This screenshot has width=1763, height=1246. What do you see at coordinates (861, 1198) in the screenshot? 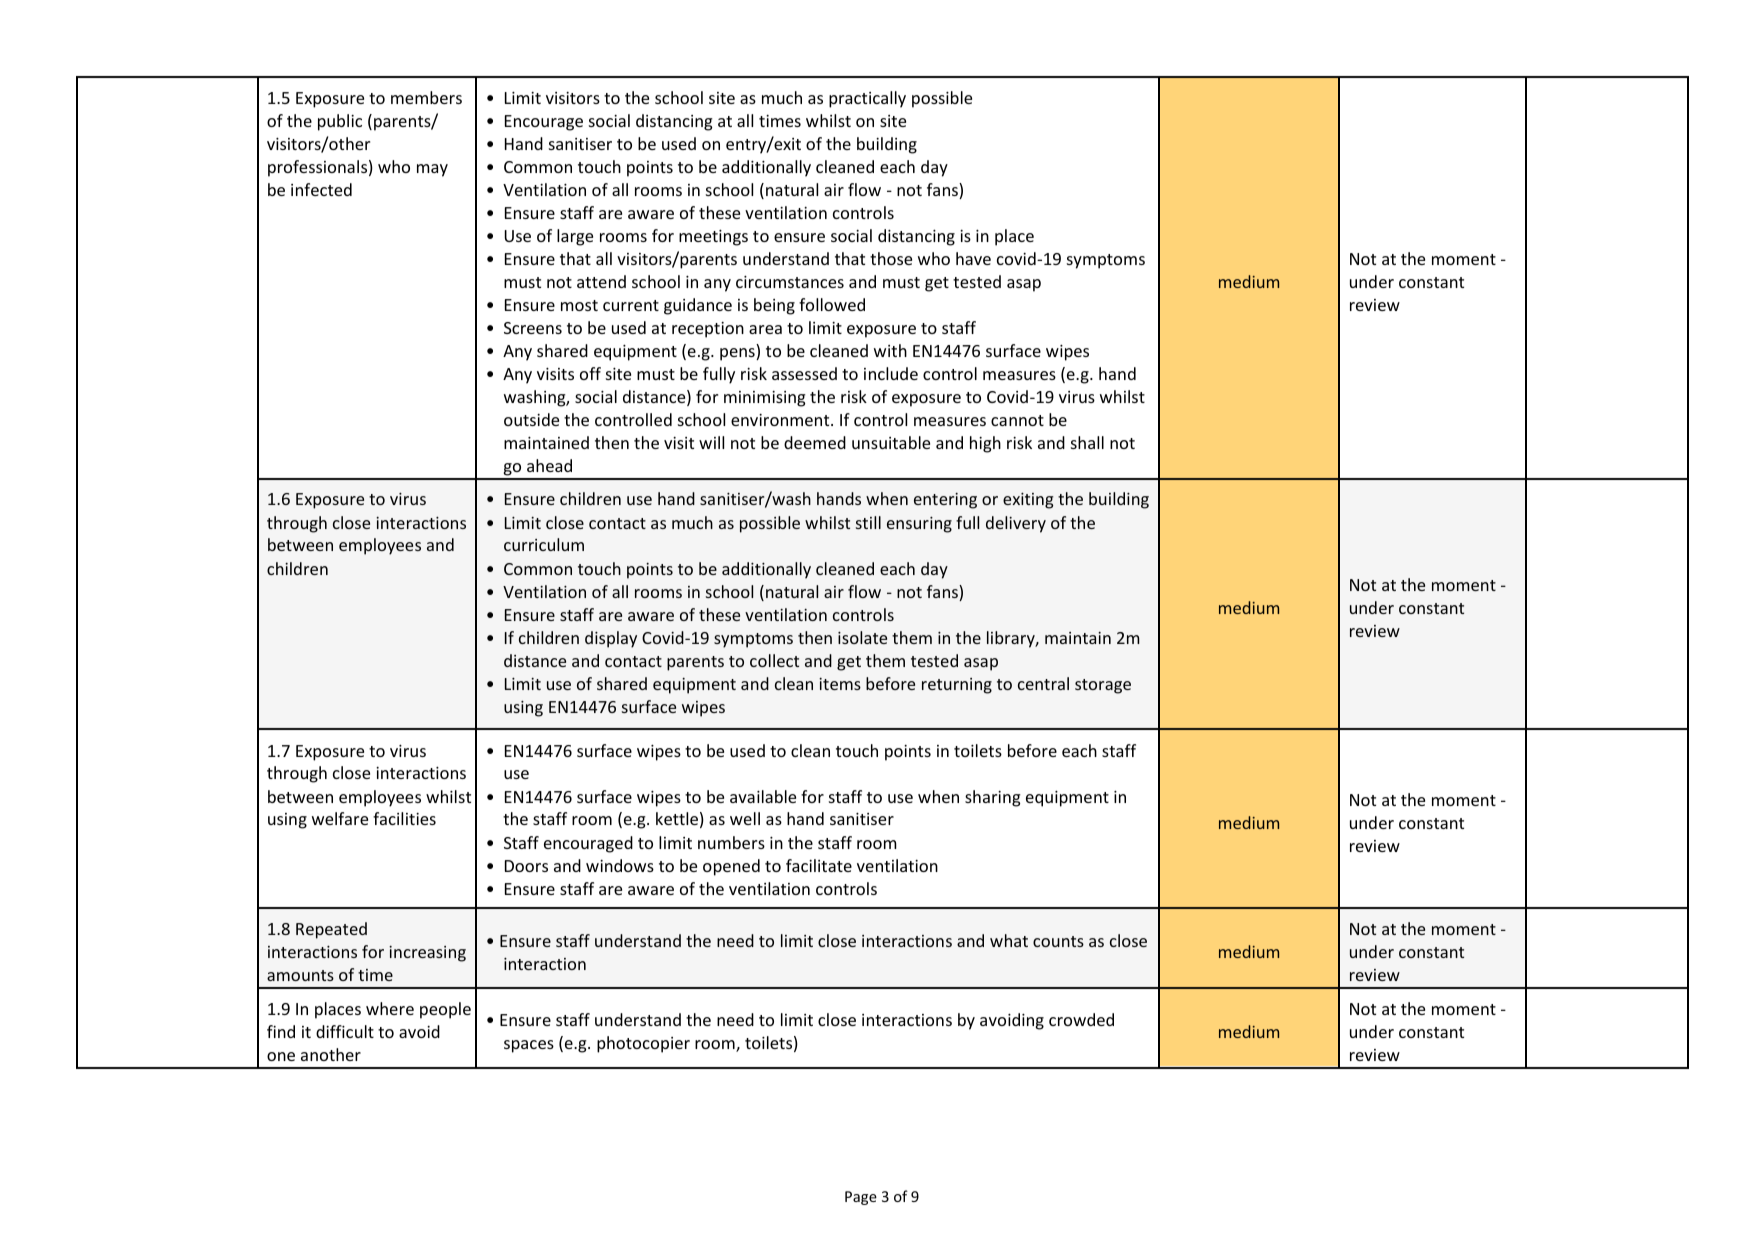
I see `Page` at bounding box center [861, 1198].
